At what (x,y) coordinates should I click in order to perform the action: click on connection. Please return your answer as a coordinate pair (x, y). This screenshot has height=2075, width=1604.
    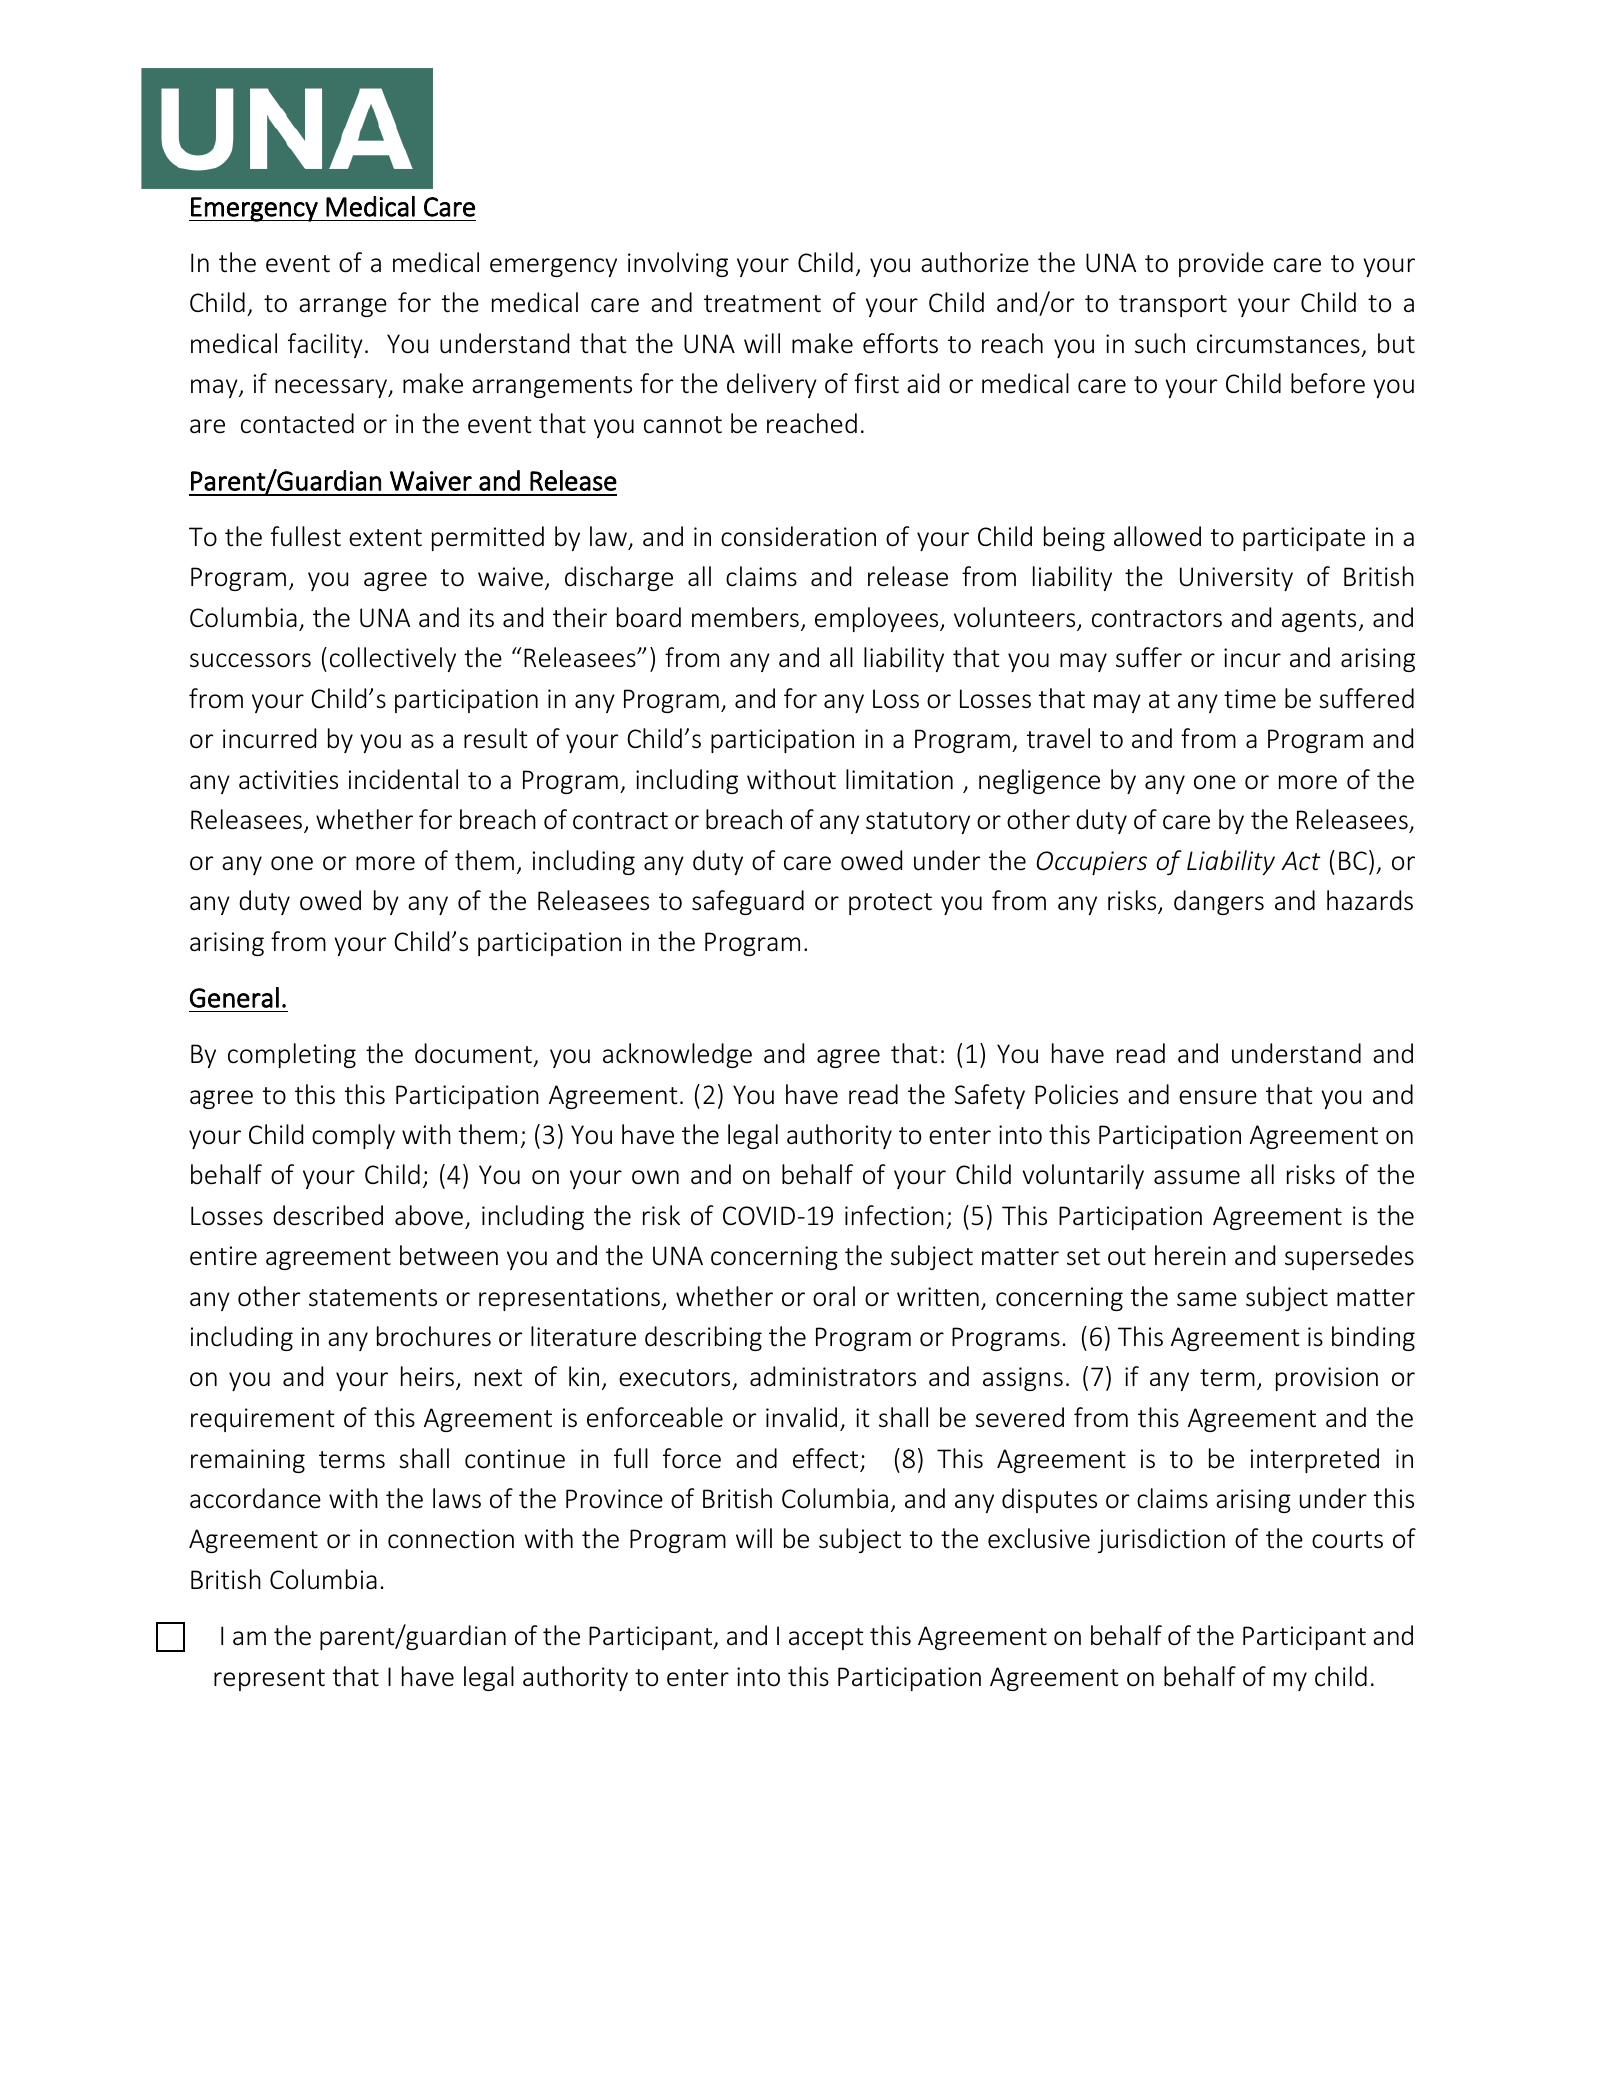
    Looking at the image, I should click on (451, 1539).
